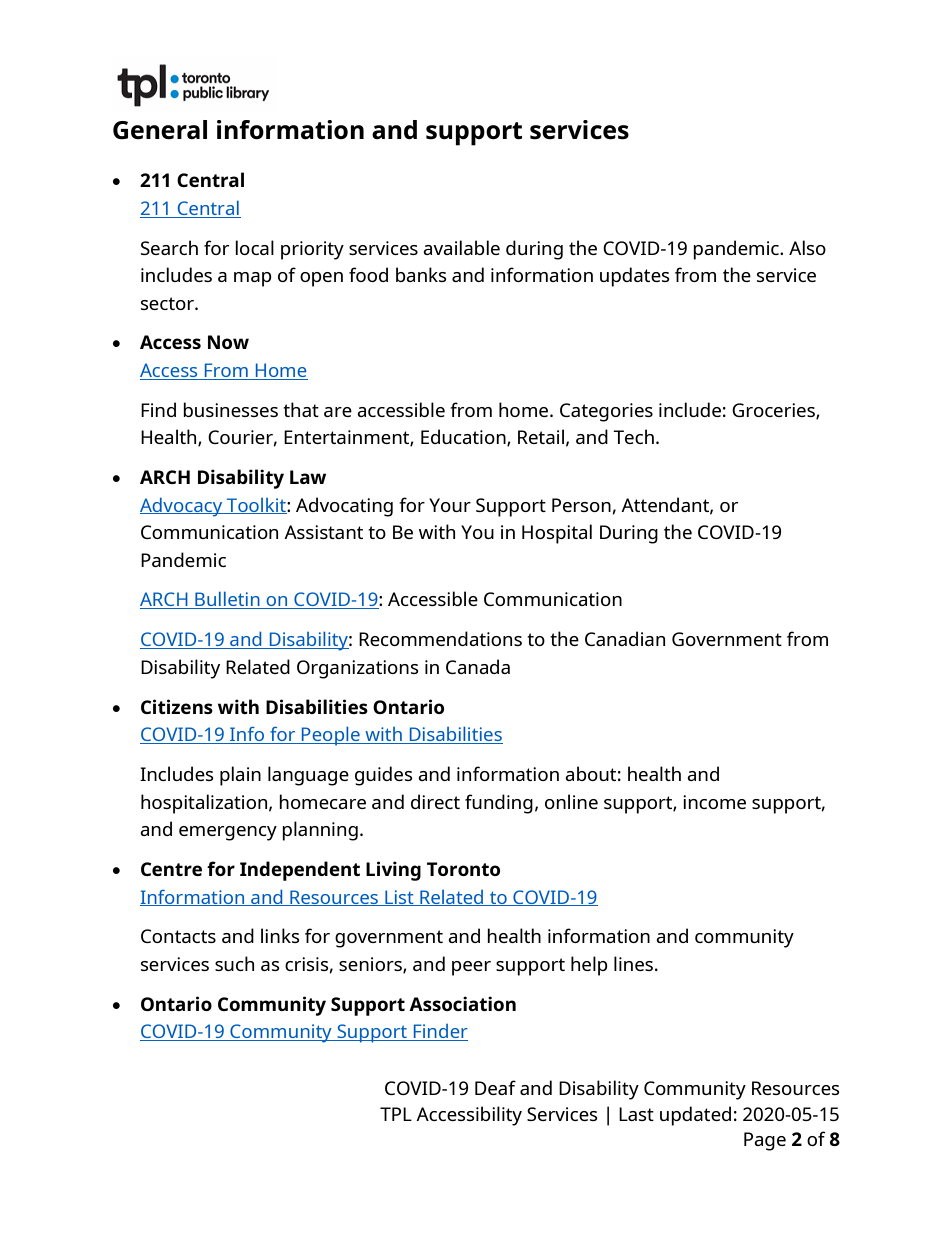 Image resolution: width=952 pixels, height=1233 pixels. What do you see at coordinates (228, 833) in the image?
I see `emergency` at bounding box center [228, 833].
